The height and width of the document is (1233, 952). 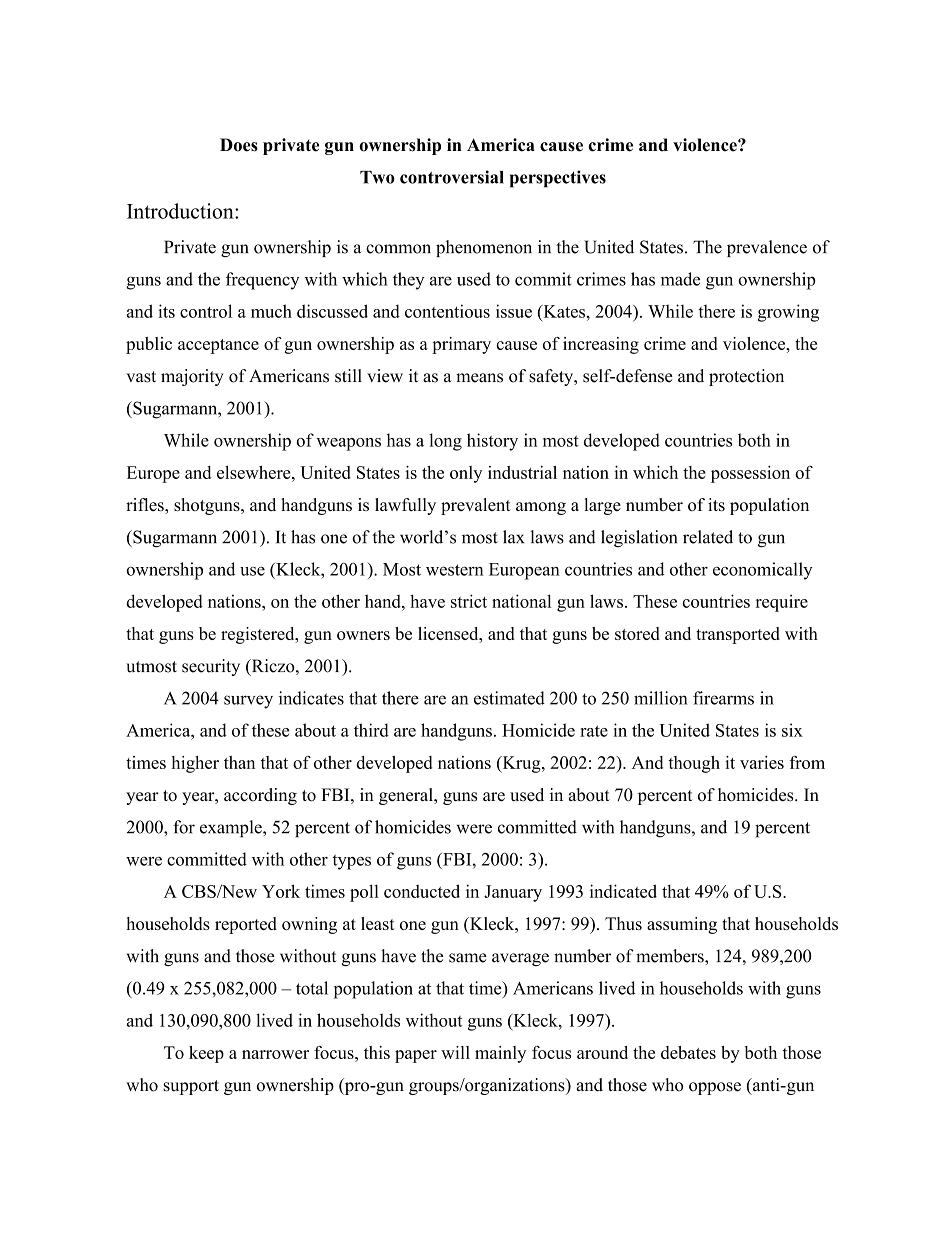 What do you see at coordinates (738, 635) in the document?
I see `transported` at bounding box center [738, 635].
